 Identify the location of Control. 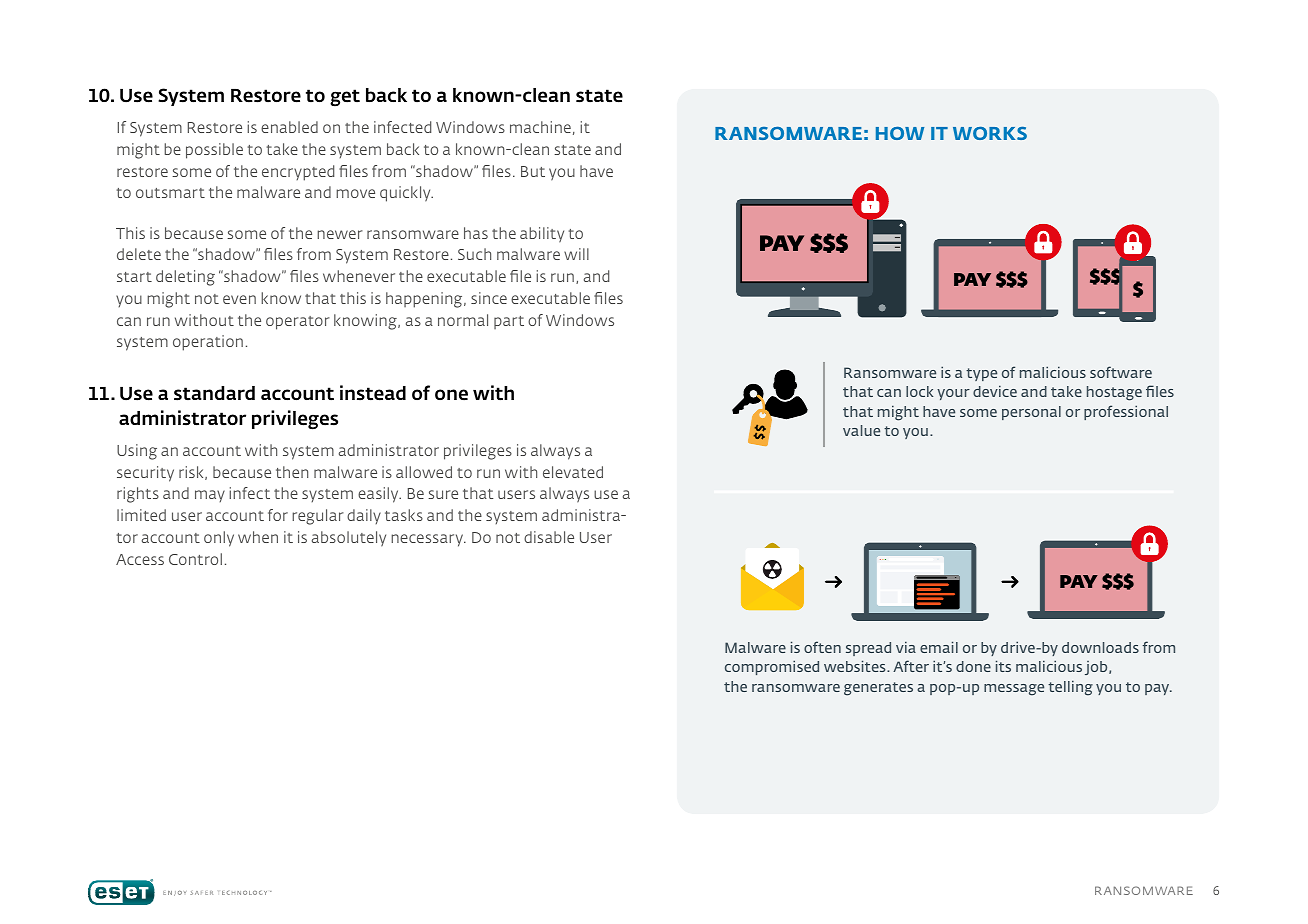
(195, 559).
